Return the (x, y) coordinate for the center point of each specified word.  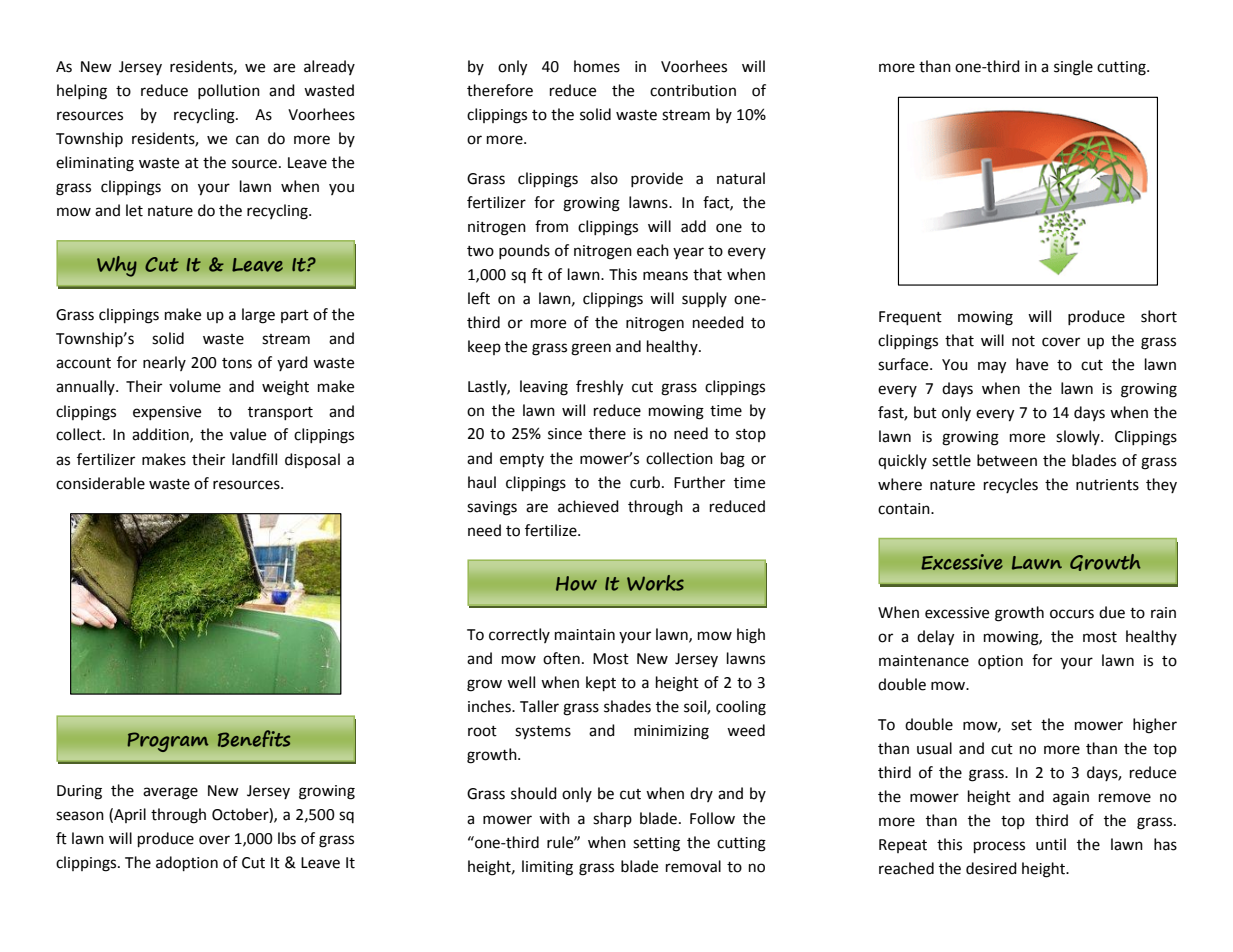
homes (597, 66)
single (1073, 68)
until (1051, 844)
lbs (287, 838)
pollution (229, 91)
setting (656, 844)
